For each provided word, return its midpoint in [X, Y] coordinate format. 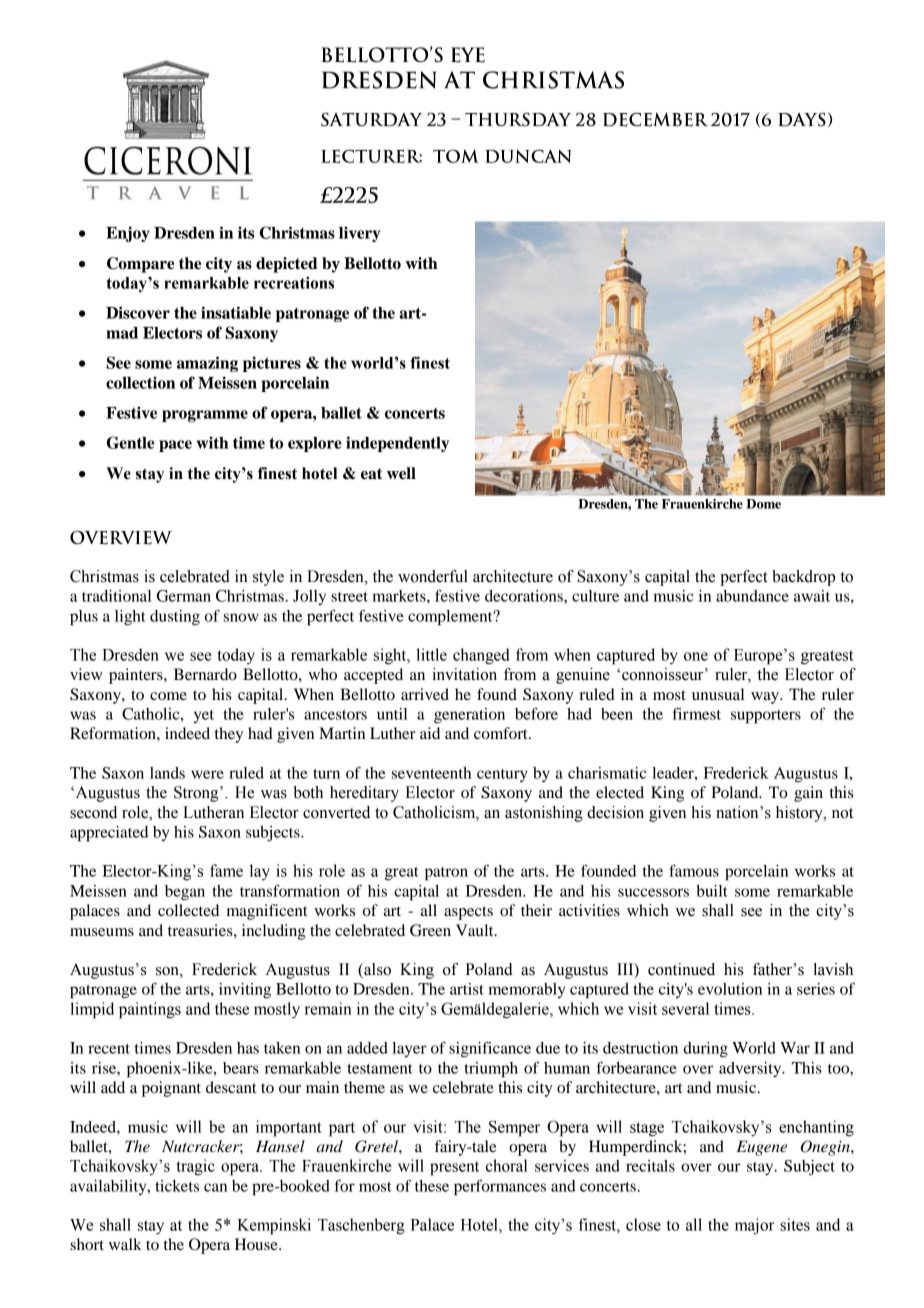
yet [204, 716]
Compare [140, 265]
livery [359, 234]
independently [397, 444]
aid [430, 733]
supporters [766, 717]
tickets [177, 1186]
